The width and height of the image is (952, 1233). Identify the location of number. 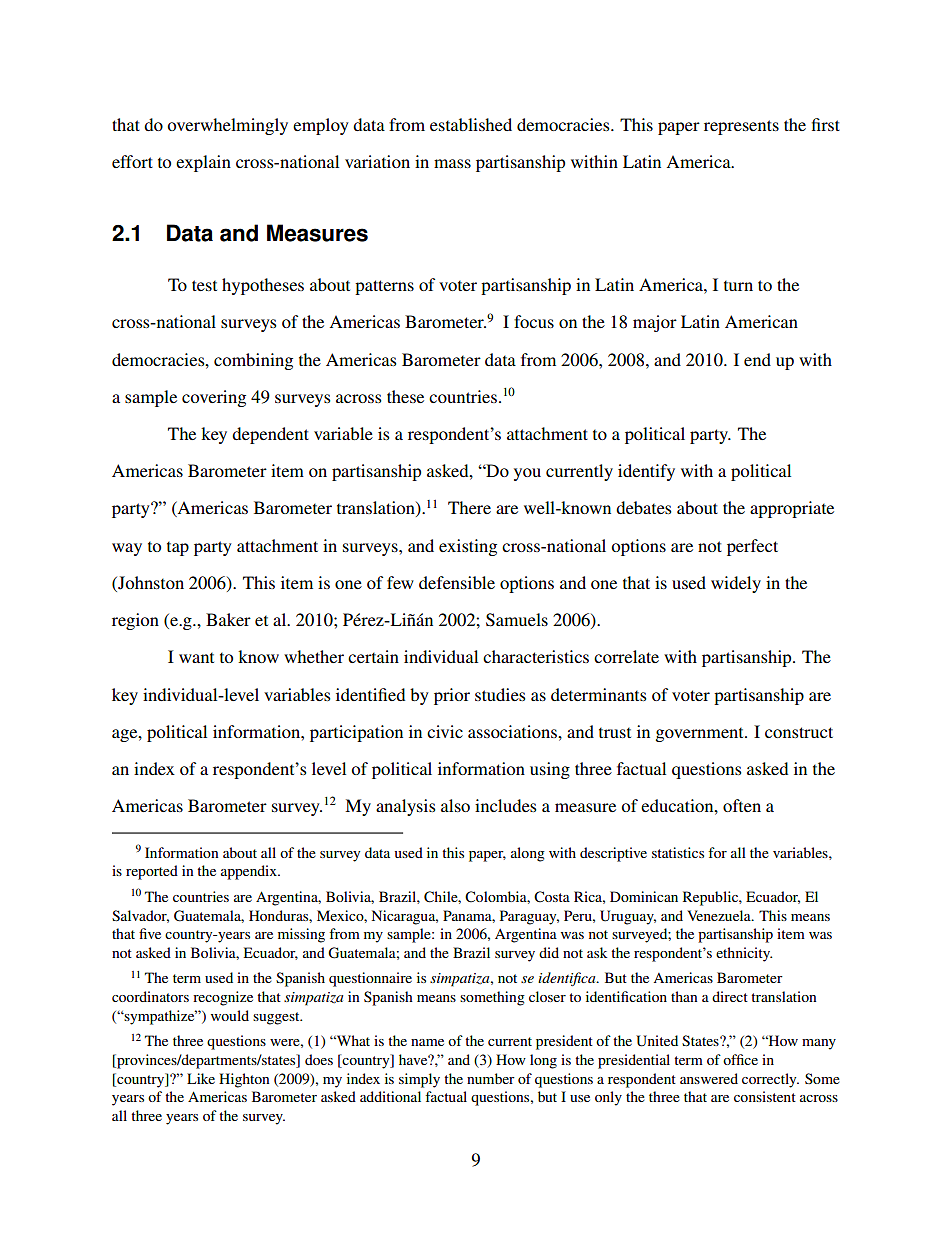
(491, 1078).
